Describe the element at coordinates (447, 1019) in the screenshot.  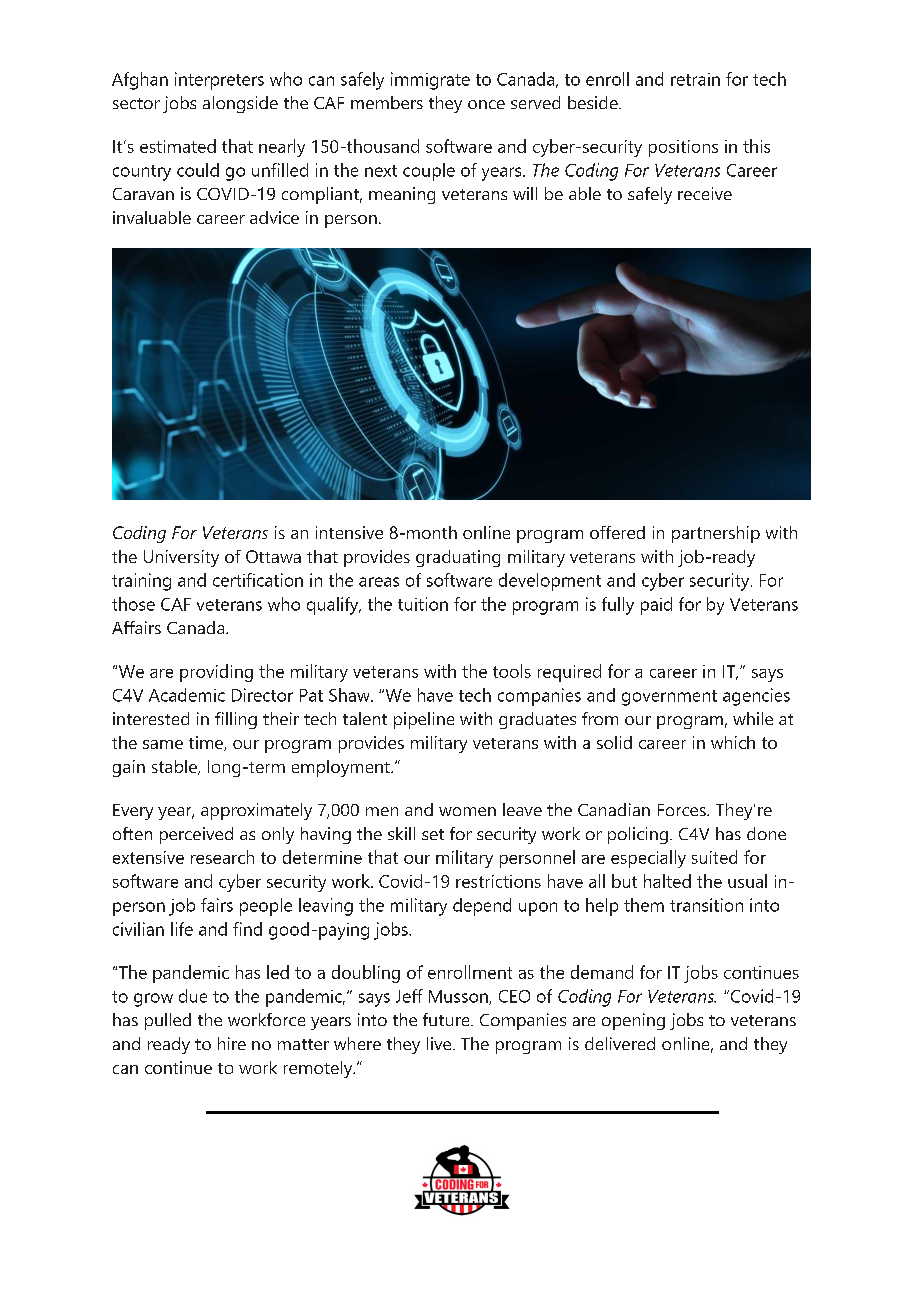
I see `future` at that location.
